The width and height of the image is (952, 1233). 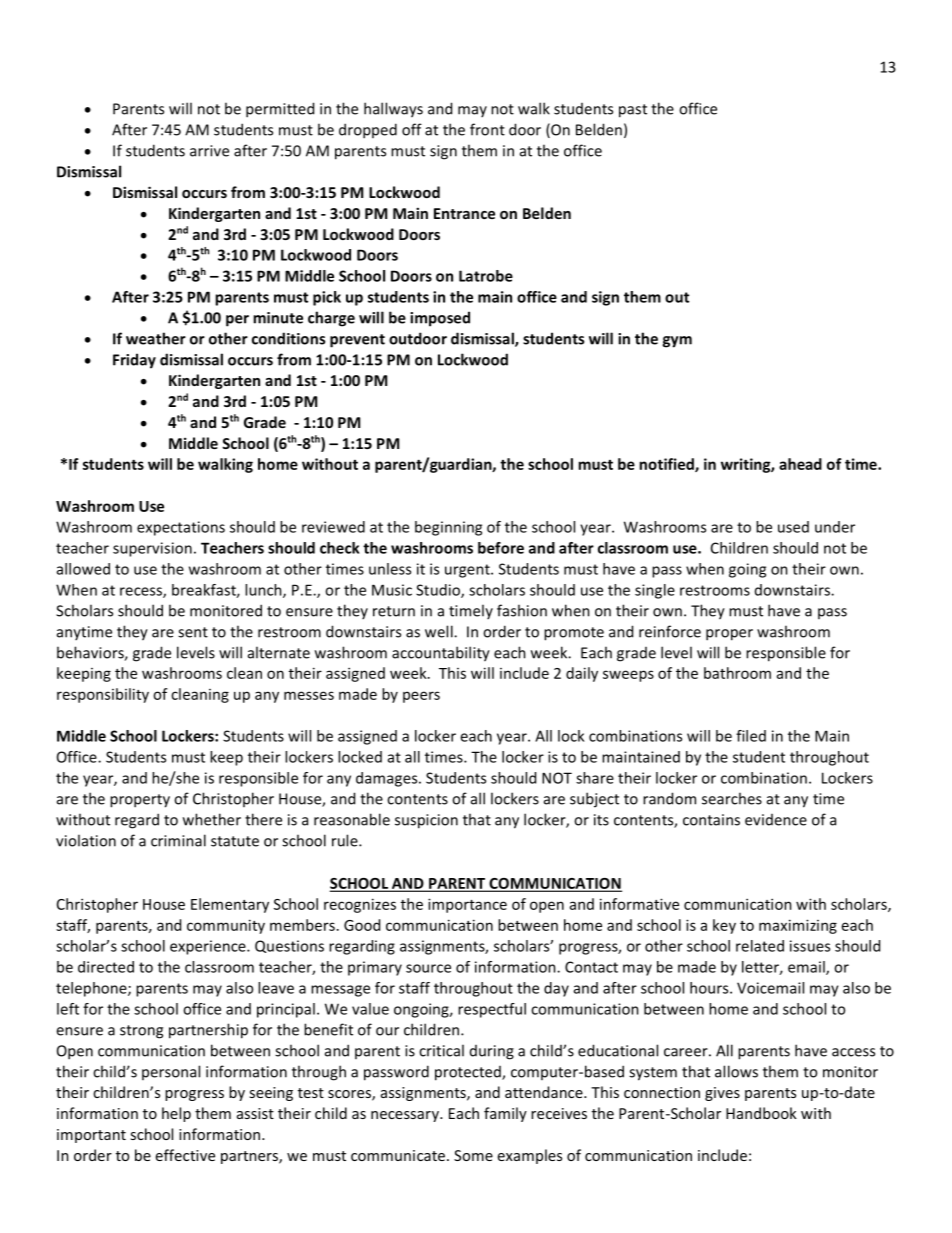 I want to click on bathroom, so click(x=737, y=673).
